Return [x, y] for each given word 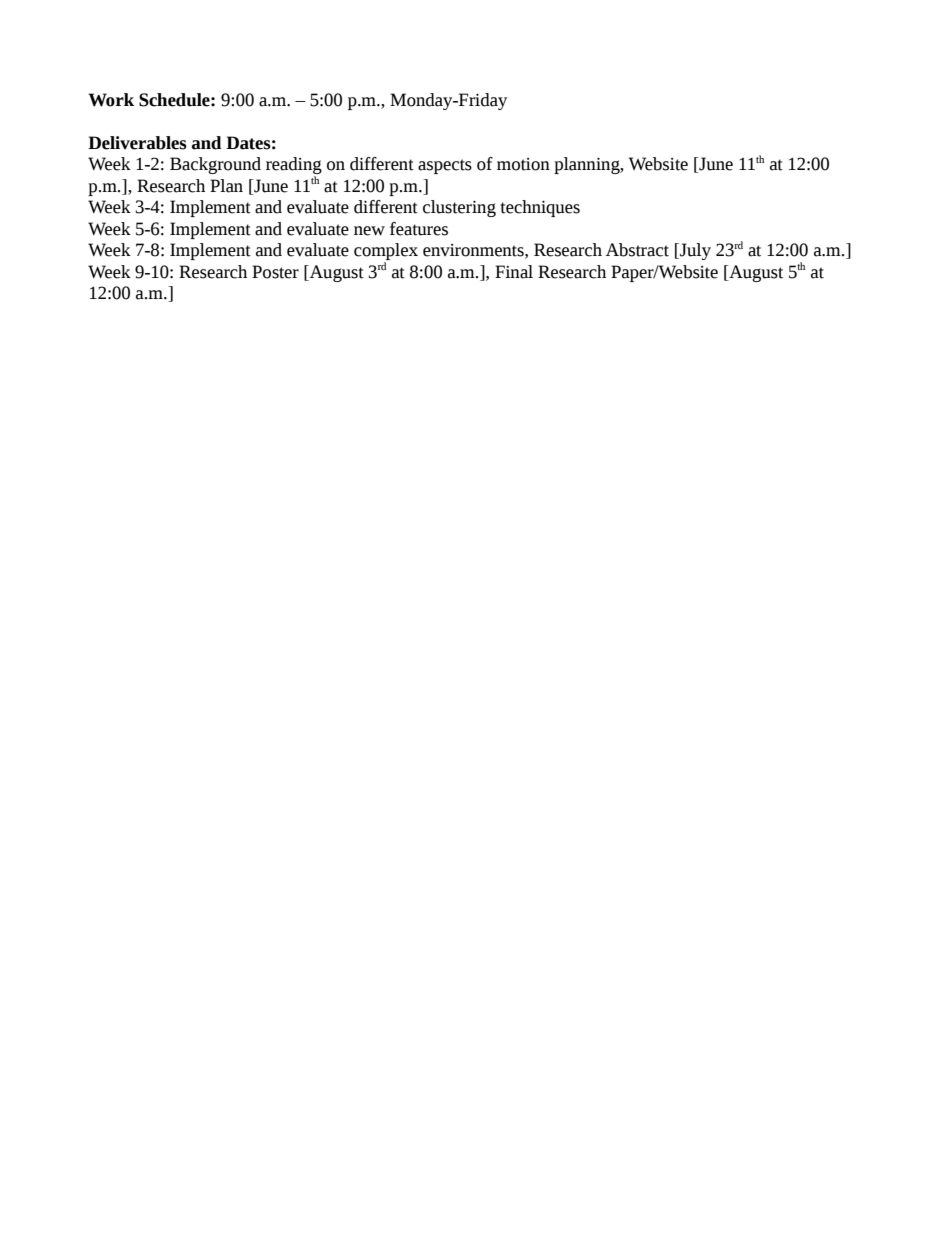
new [369, 231]
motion [523, 164]
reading [294, 167]
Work [111, 100]
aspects [445, 166]
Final [514, 272]
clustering [459, 208]
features [419, 229]
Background [215, 165]
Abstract [637, 250]
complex [386, 253]
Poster [275, 272]
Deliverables [137, 143]
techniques [540, 208]
